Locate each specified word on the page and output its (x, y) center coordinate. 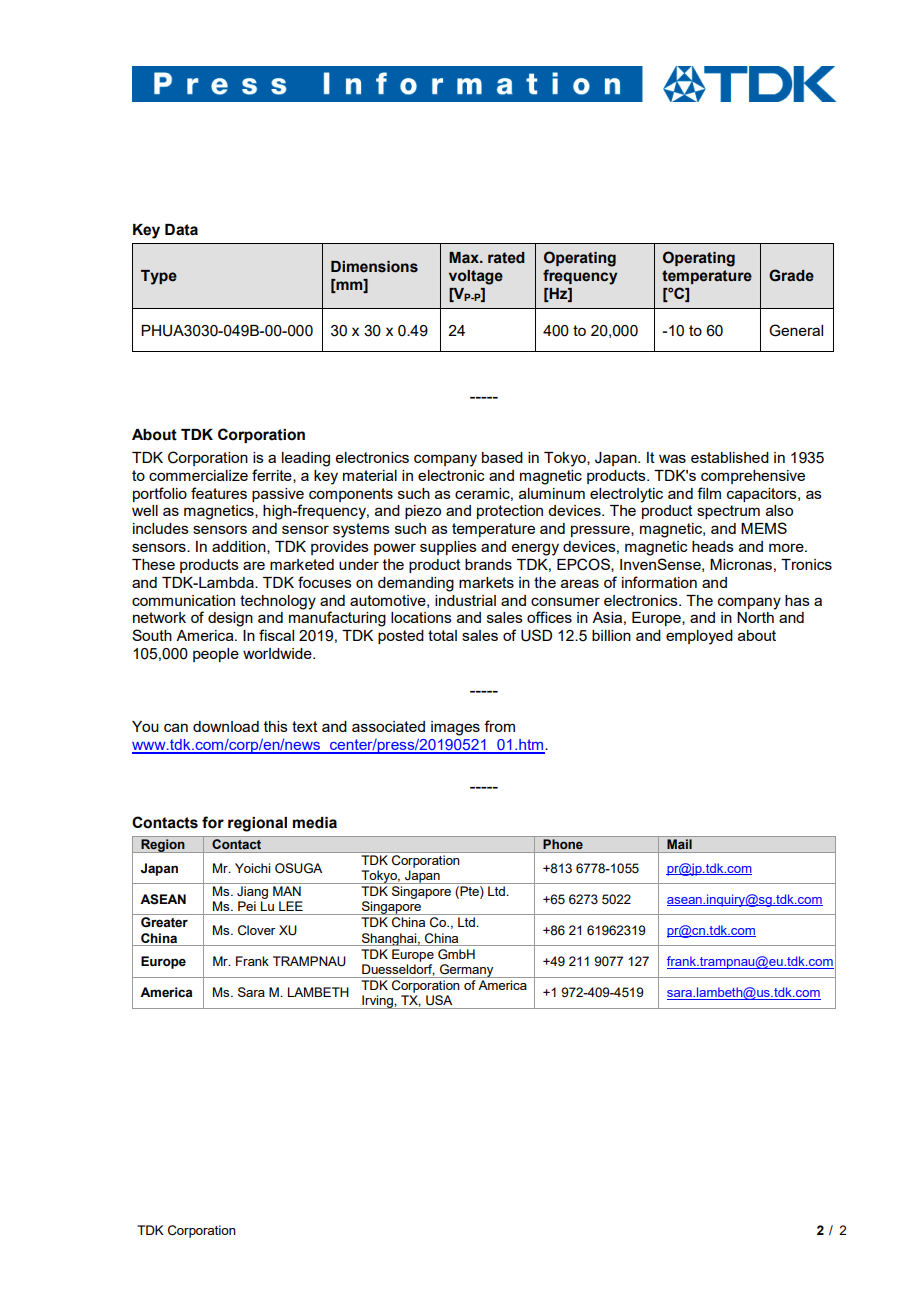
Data (181, 230)
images (455, 728)
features (219, 493)
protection (510, 512)
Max (465, 257)
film (709, 493)
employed (699, 637)
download (226, 726)
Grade (791, 275)
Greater (164, 922)
